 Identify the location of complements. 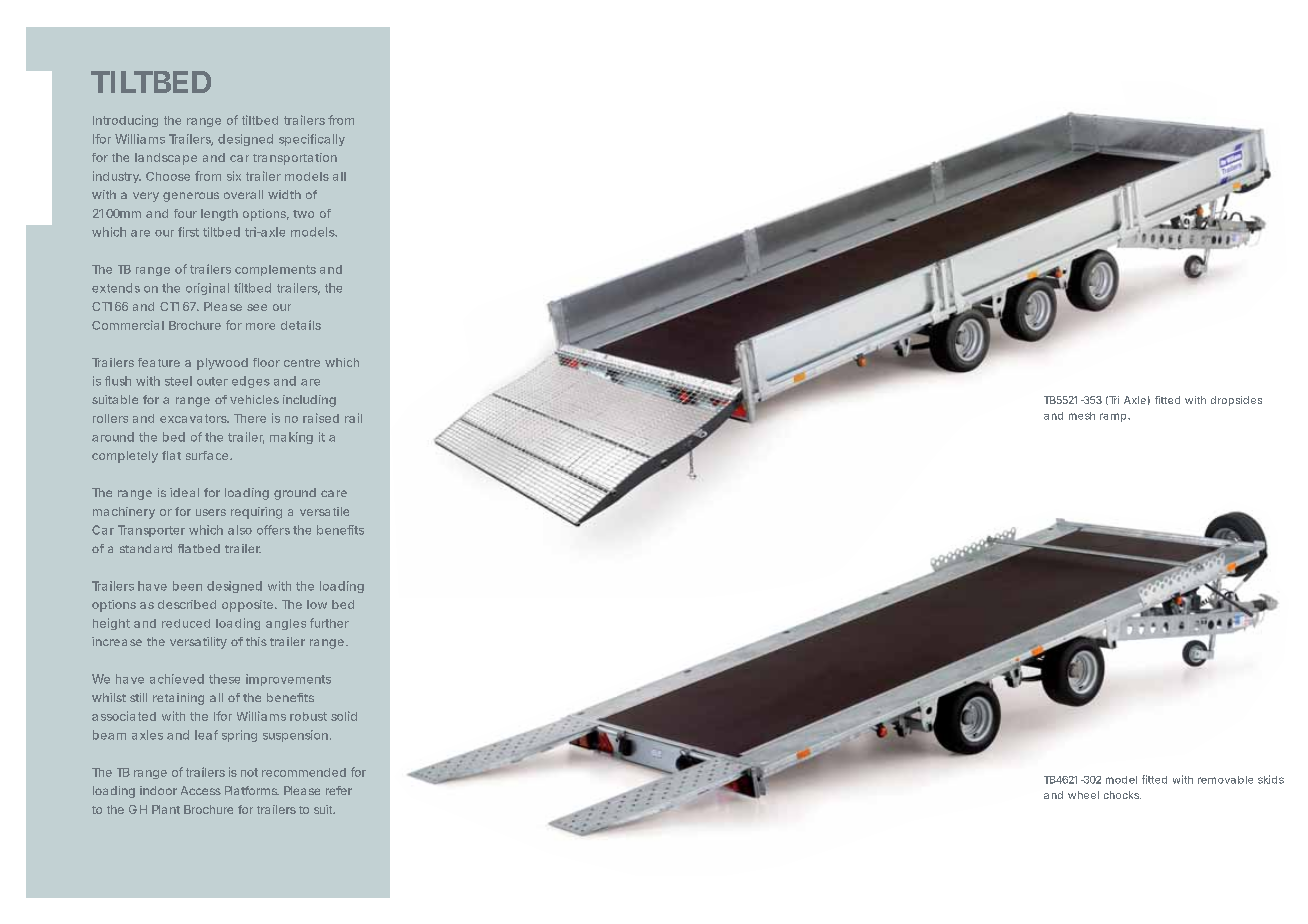
(275, 270).
